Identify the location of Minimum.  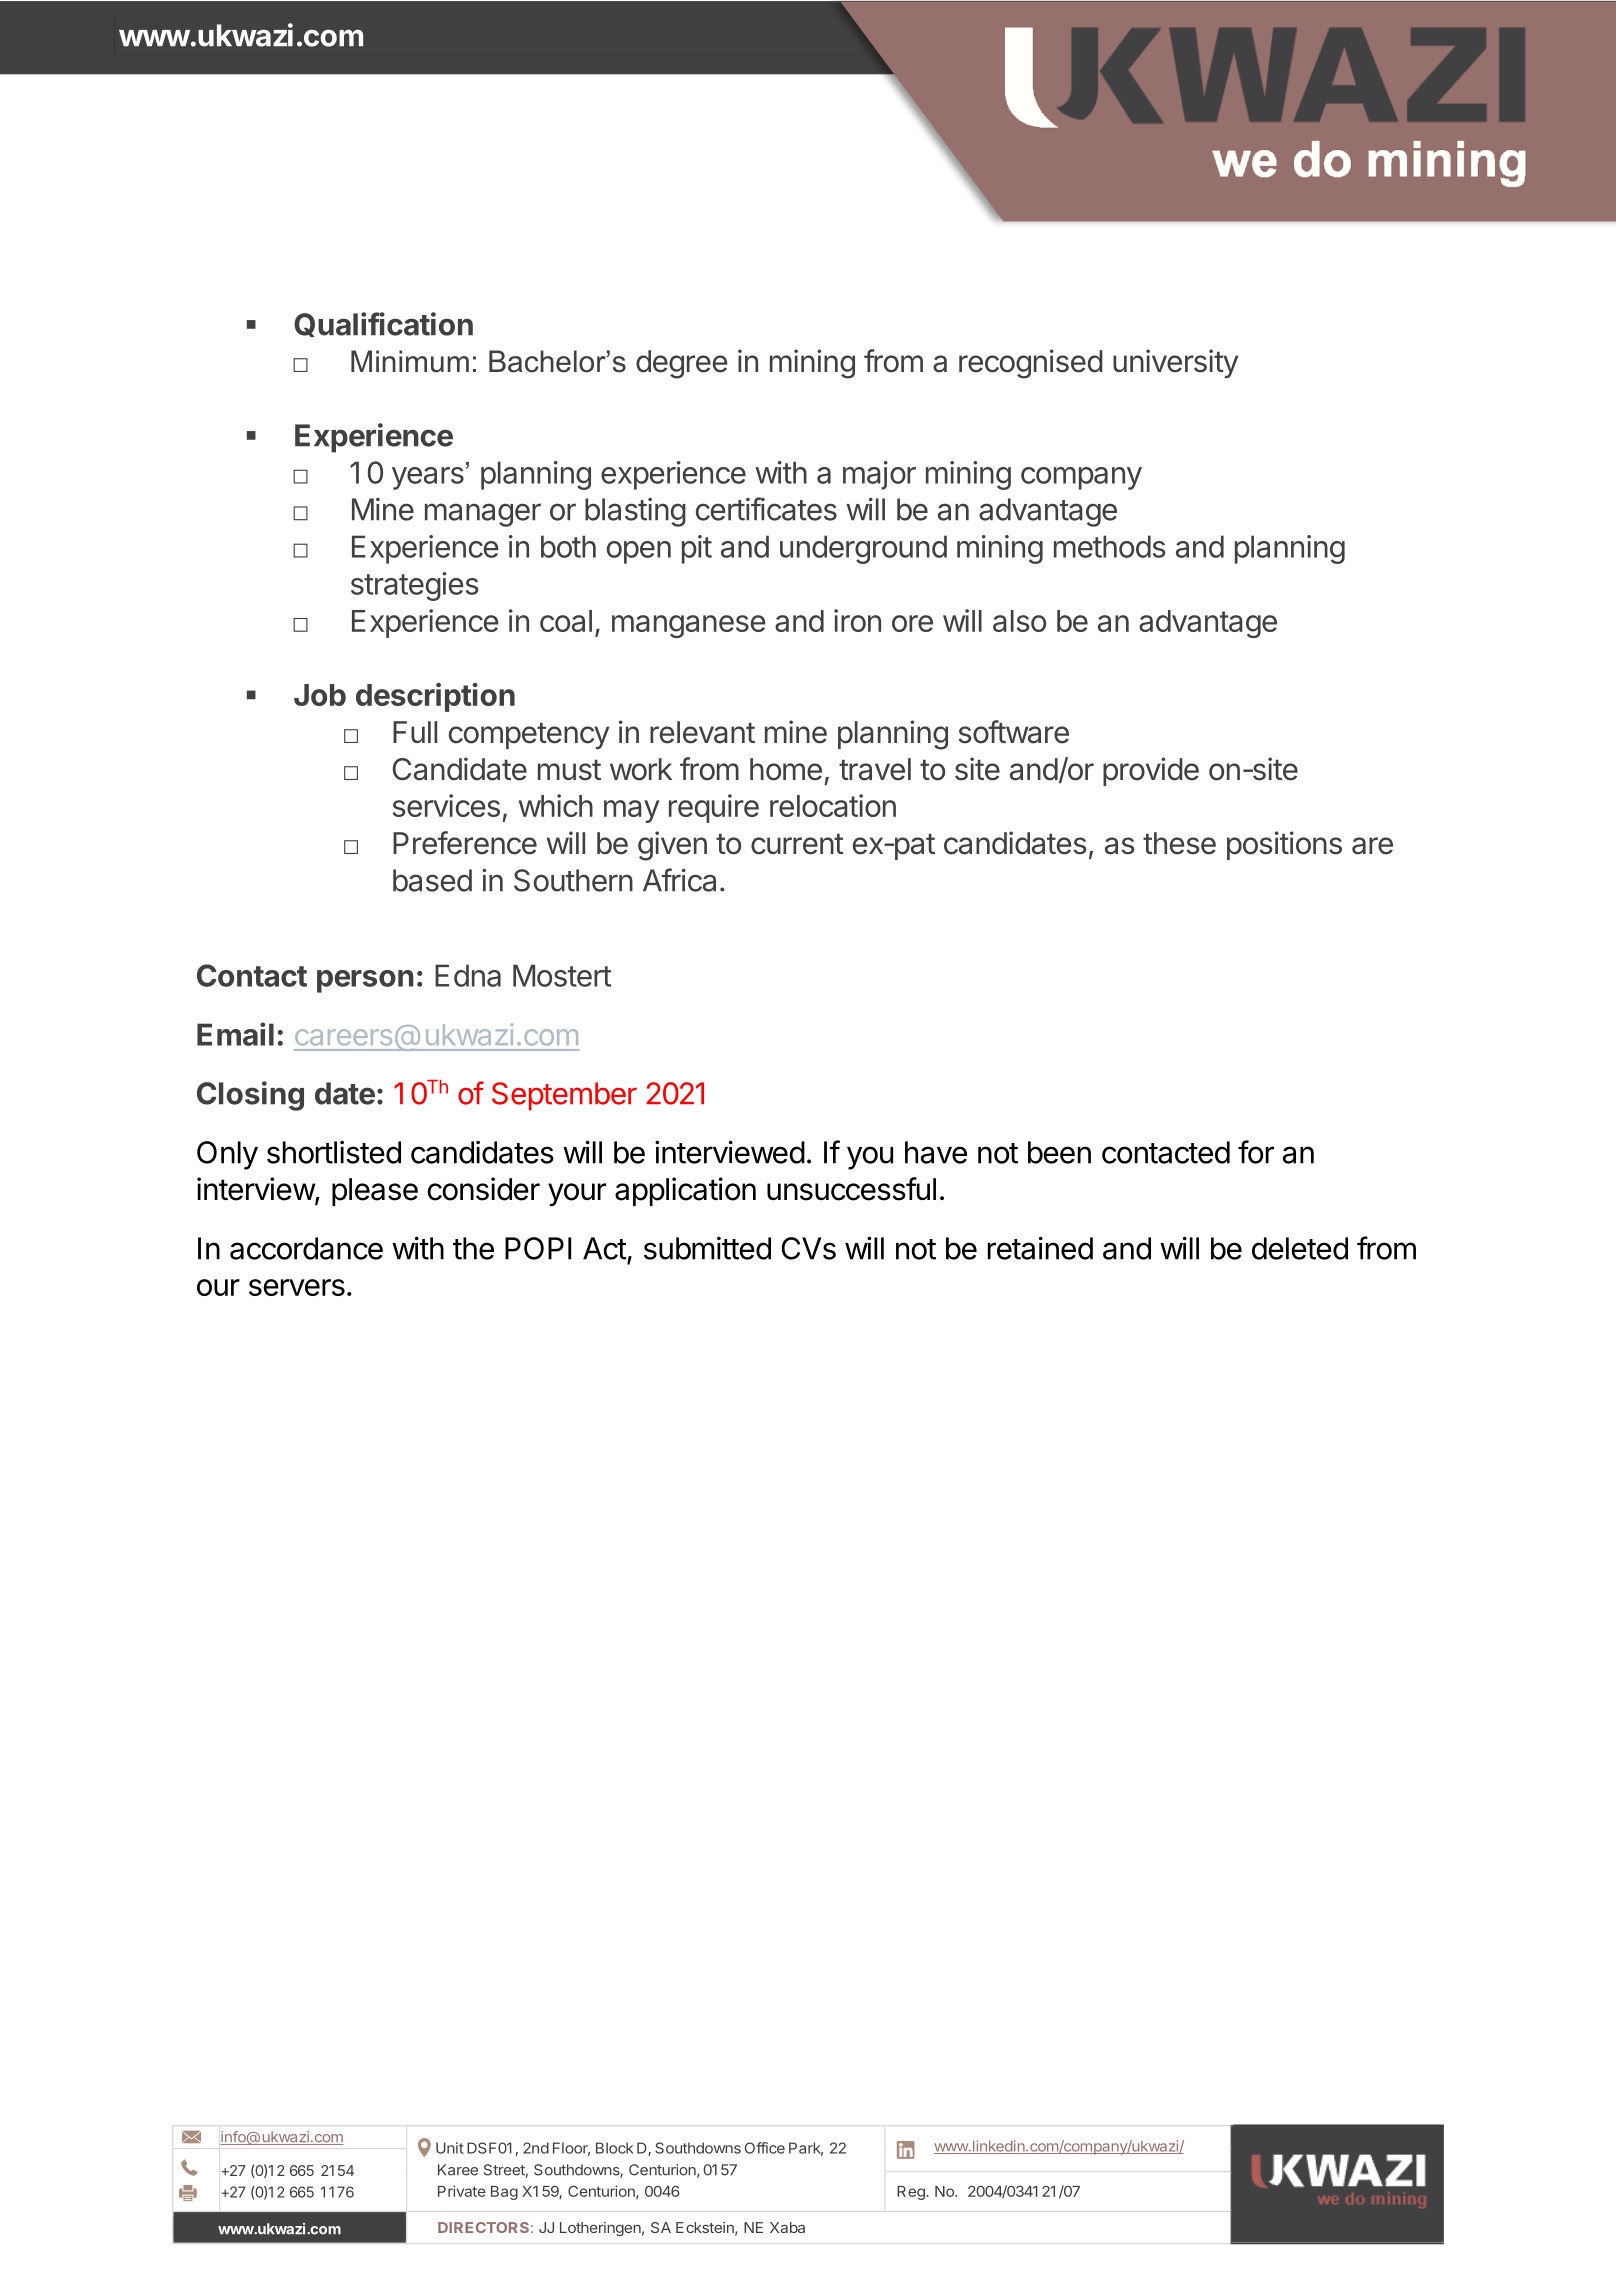
(410, 361).
